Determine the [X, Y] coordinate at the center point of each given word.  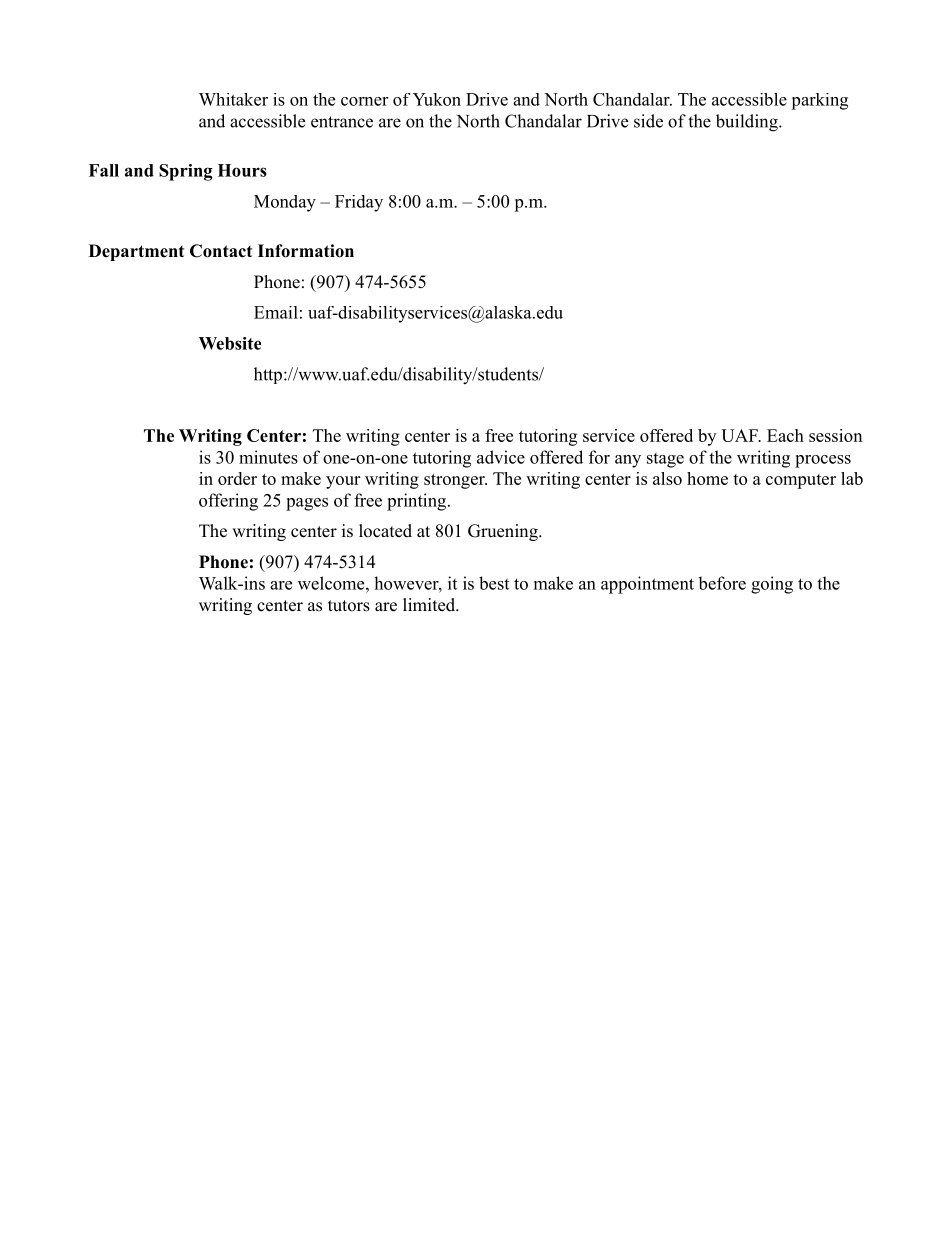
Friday [359, 203]
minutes [268, 457]
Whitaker [233, 99]
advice [501, 457]
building [748, 123]
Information [306, 251]
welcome [332, 583]
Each [785, 435]
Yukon [437, 99]
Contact [221, 251]
